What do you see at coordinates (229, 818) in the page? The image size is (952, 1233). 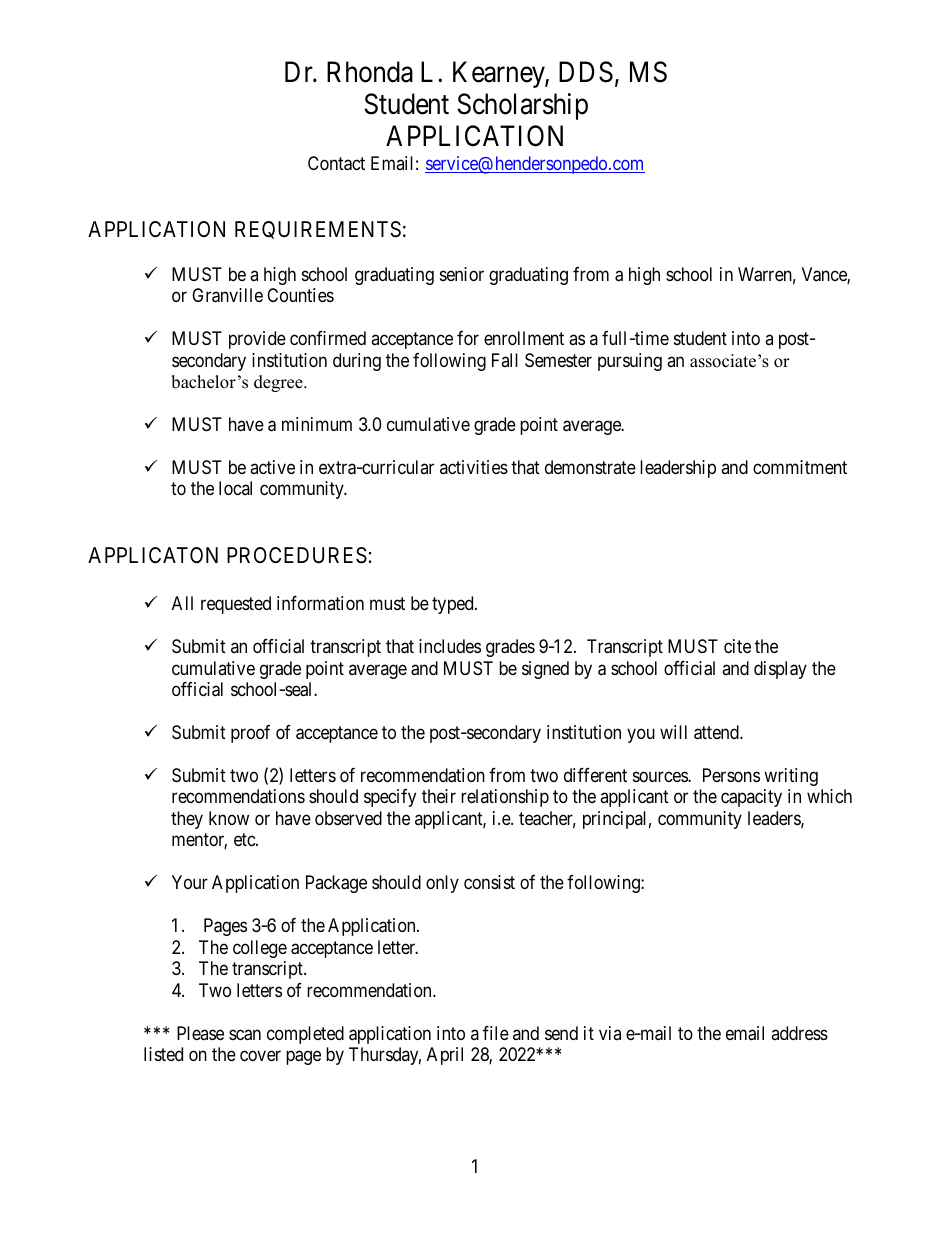 I see `know` at bounding box center [229, 818].
